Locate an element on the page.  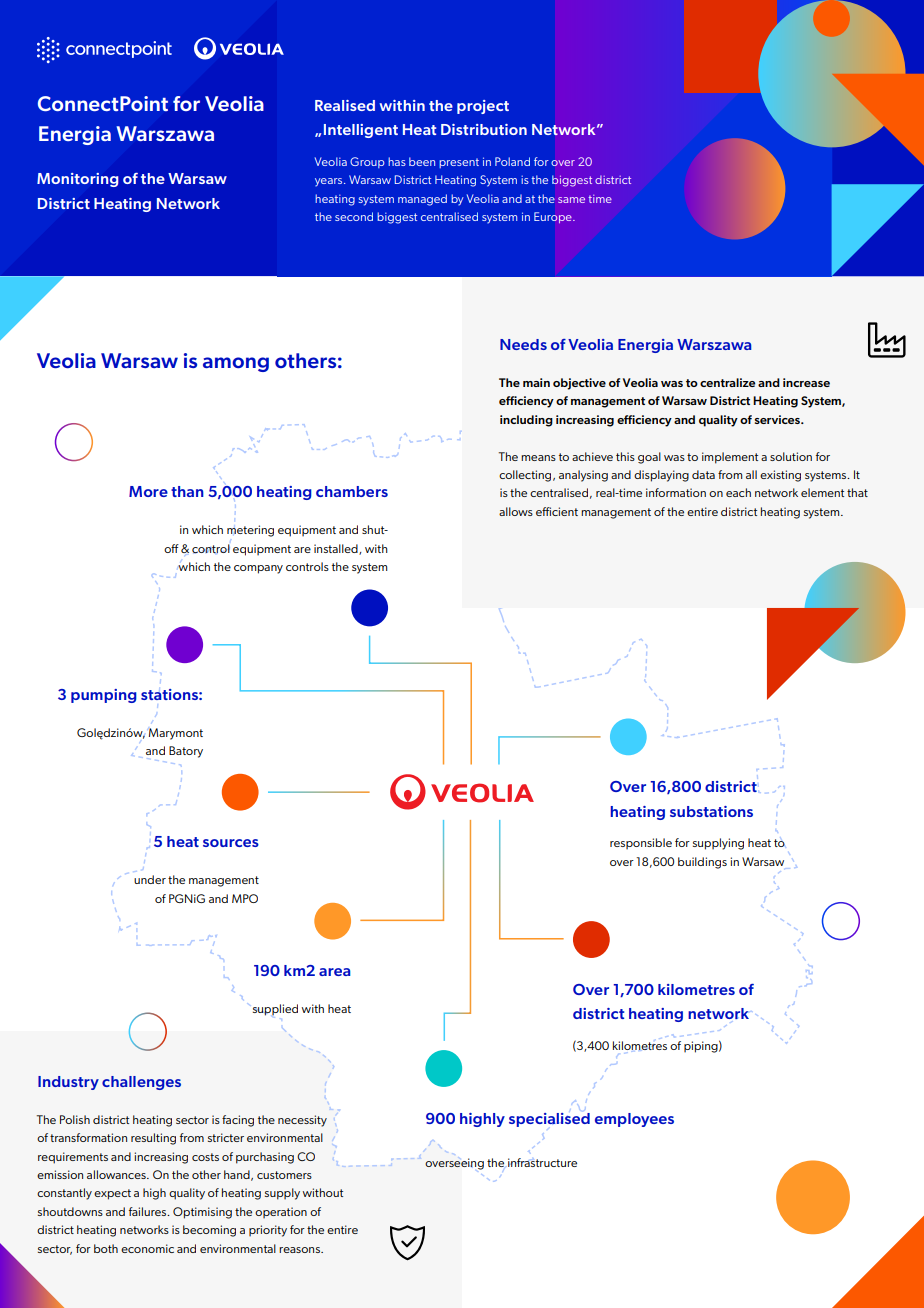
pumping is located at coordinates (104, 696).
